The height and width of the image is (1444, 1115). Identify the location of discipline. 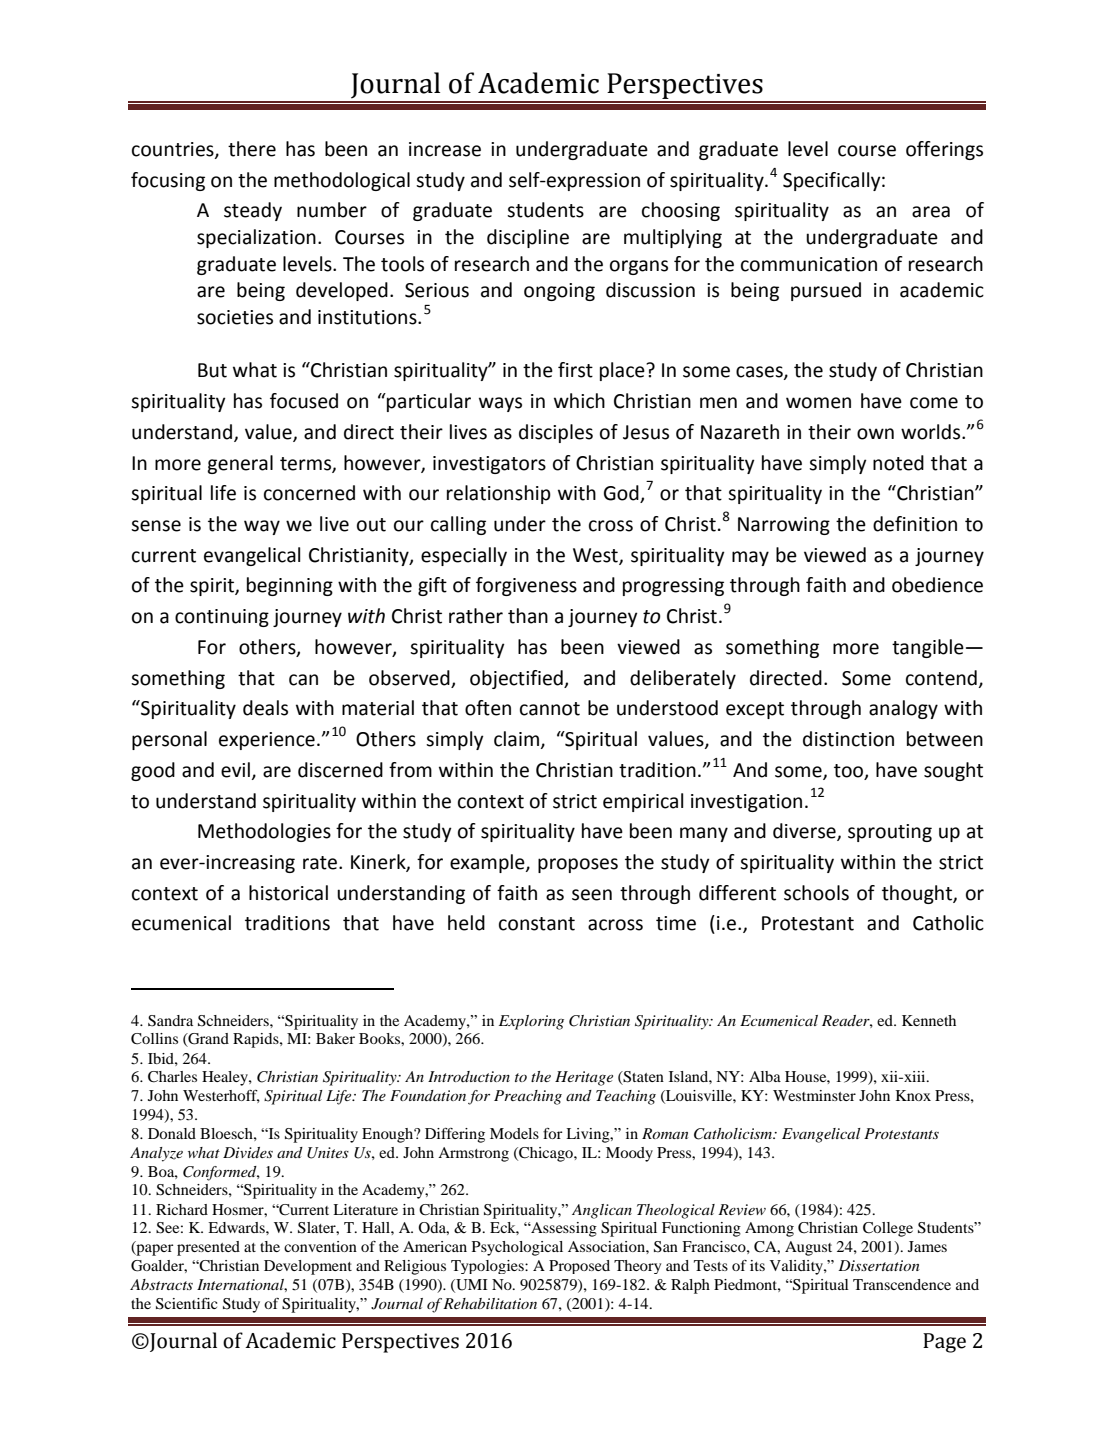
(528, 238).
